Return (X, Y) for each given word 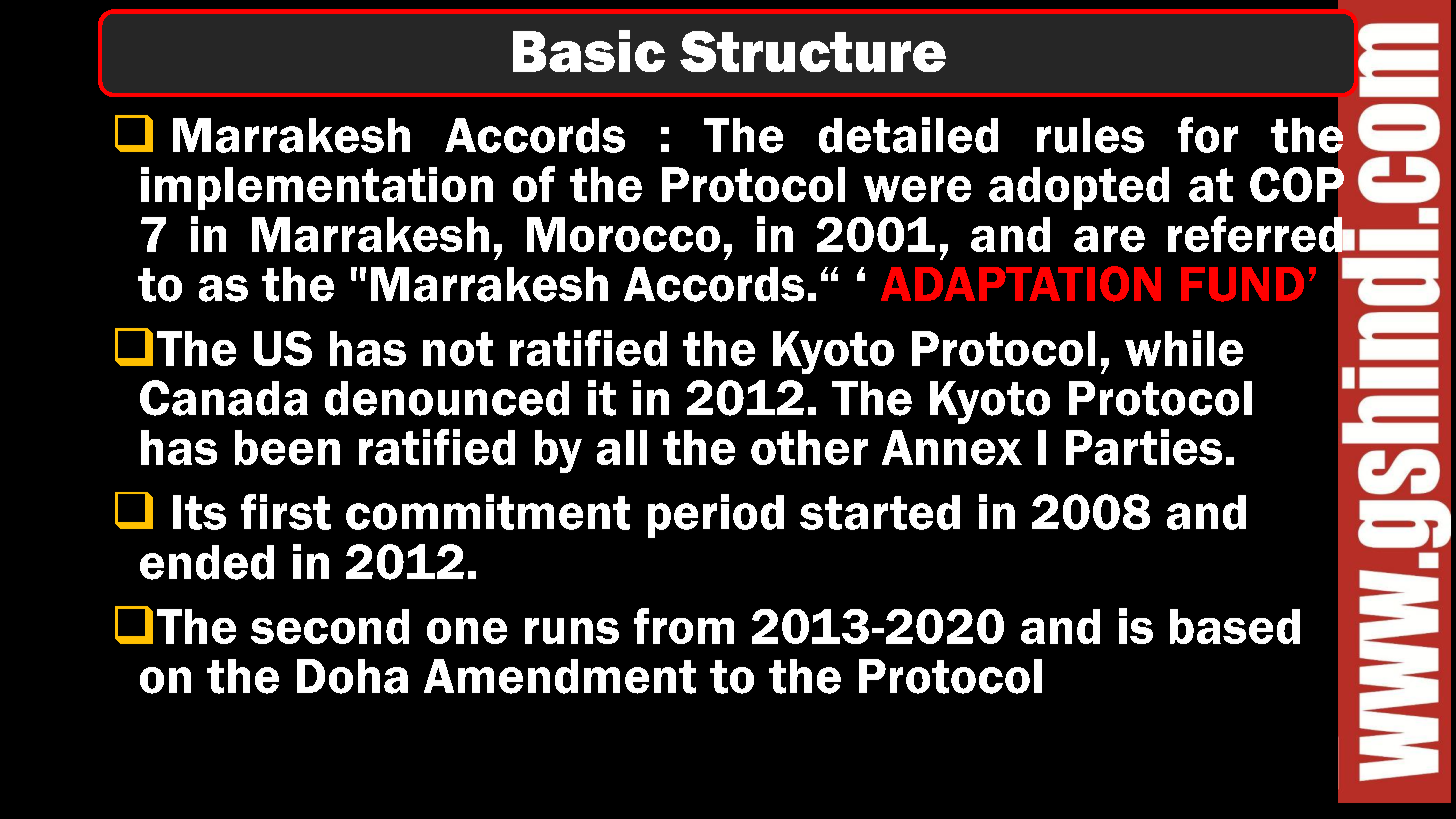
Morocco (623, 234)
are (1109, 239)
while (1184, 348)
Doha (352, 676)
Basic (589, 51)
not (458, 349)
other (809, 447)
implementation (317, 188)
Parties (1144, 447)
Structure (813, 51)
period (716, 516)
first (286, 512)
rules (1090, 135)
